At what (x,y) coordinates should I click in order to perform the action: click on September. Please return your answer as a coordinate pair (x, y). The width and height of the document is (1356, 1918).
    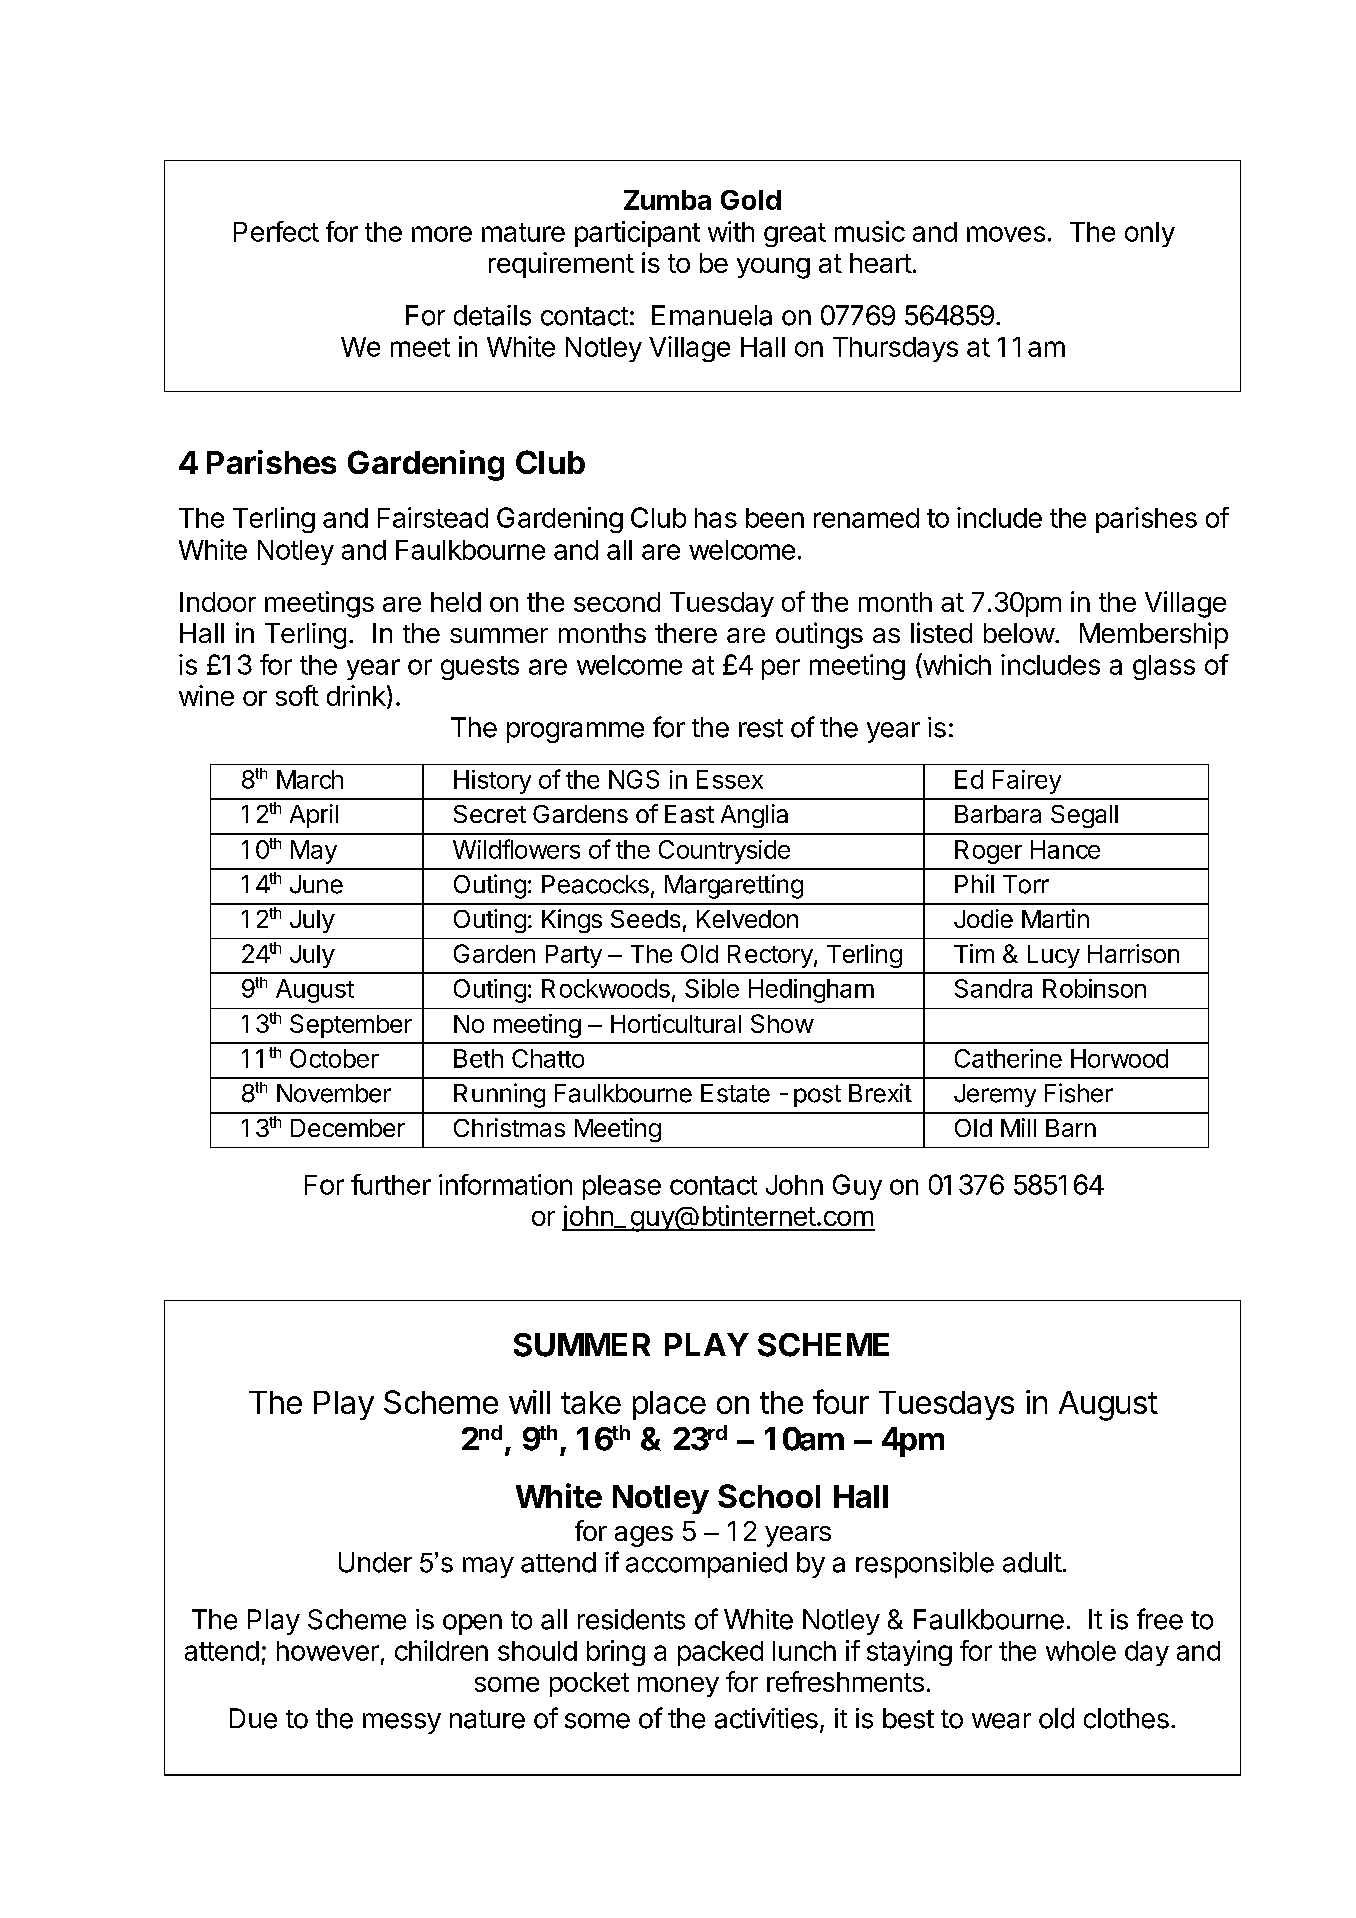
    Looking at the image, I should click on (351, 1026).
